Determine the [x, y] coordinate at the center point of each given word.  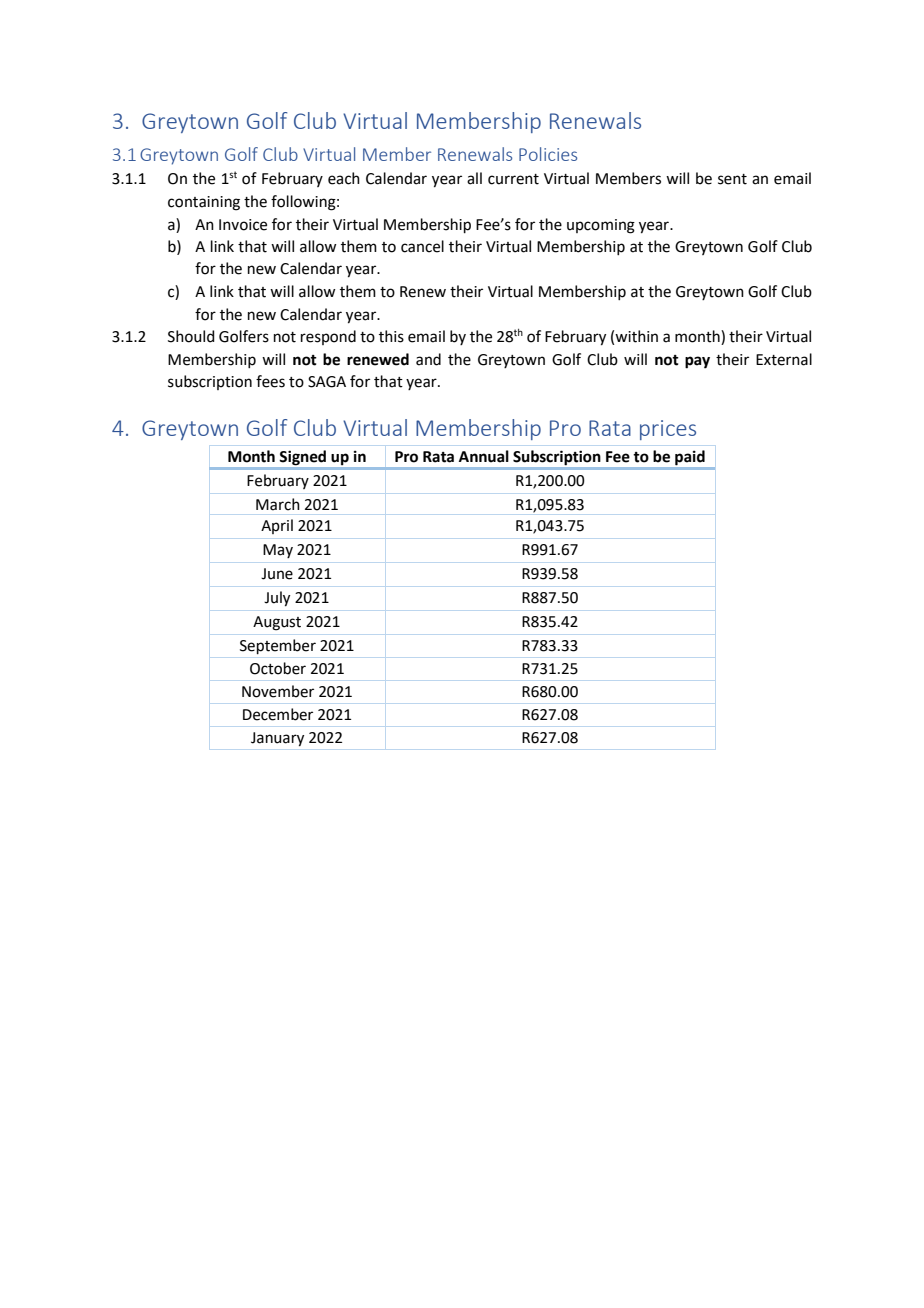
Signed [303, 457]
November [278, 691]
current [513, 179]
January [277, 739]
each [344, 178]
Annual [484, 456]
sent [732, 179]
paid [690, 457]
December [278, 714]
